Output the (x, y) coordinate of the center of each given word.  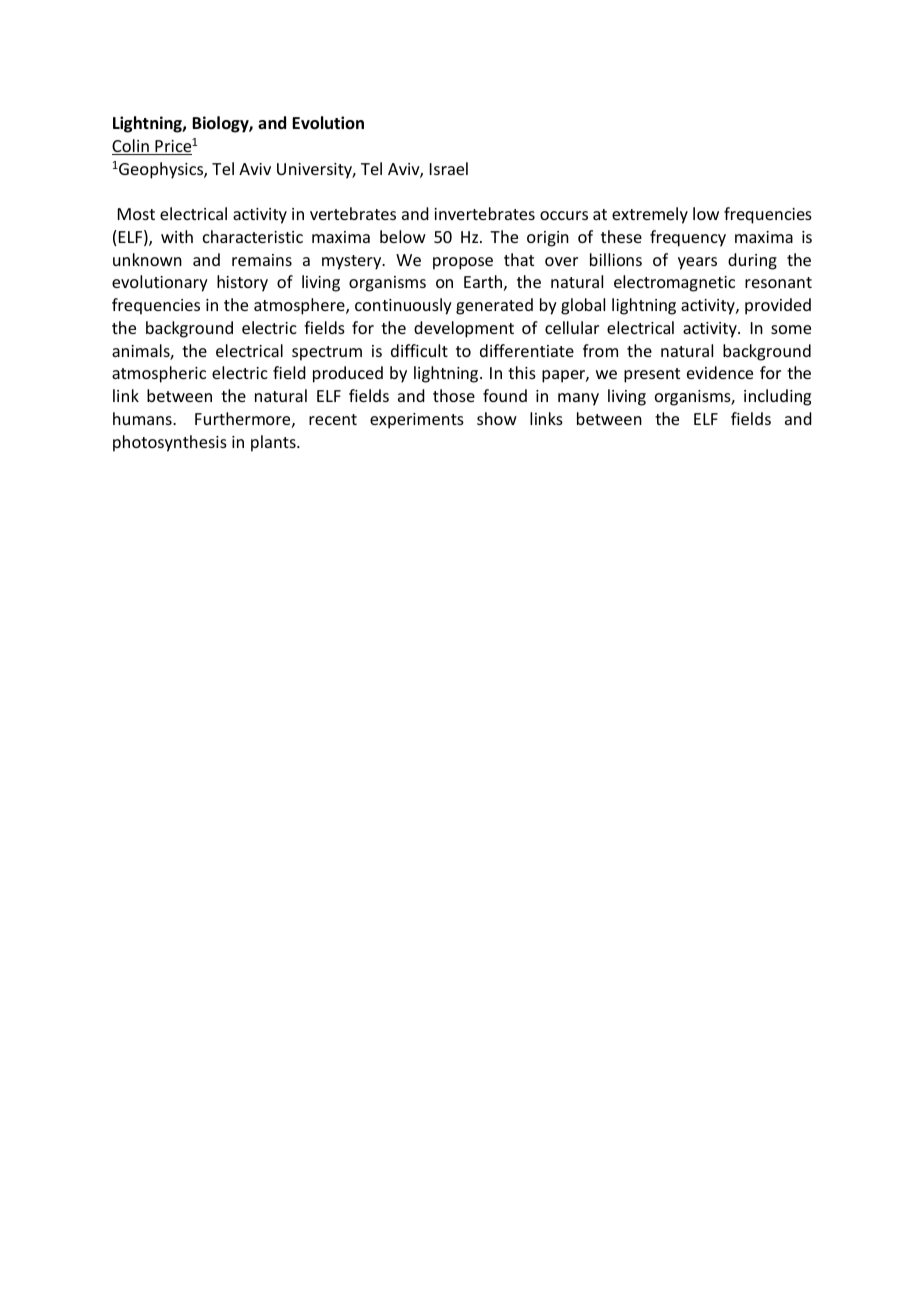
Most (136, 214)
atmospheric (159, 374)
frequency (688, 238)
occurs (564, 215)
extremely (650, 215)
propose (463, 263)
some (791, 329)
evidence (720, 372)
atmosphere (300, 306)
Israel (449, 168)
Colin (131, 147)
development (464, 329)
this (522, 372)
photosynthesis (170, 443)
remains (262, 260)
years (697, 263)
